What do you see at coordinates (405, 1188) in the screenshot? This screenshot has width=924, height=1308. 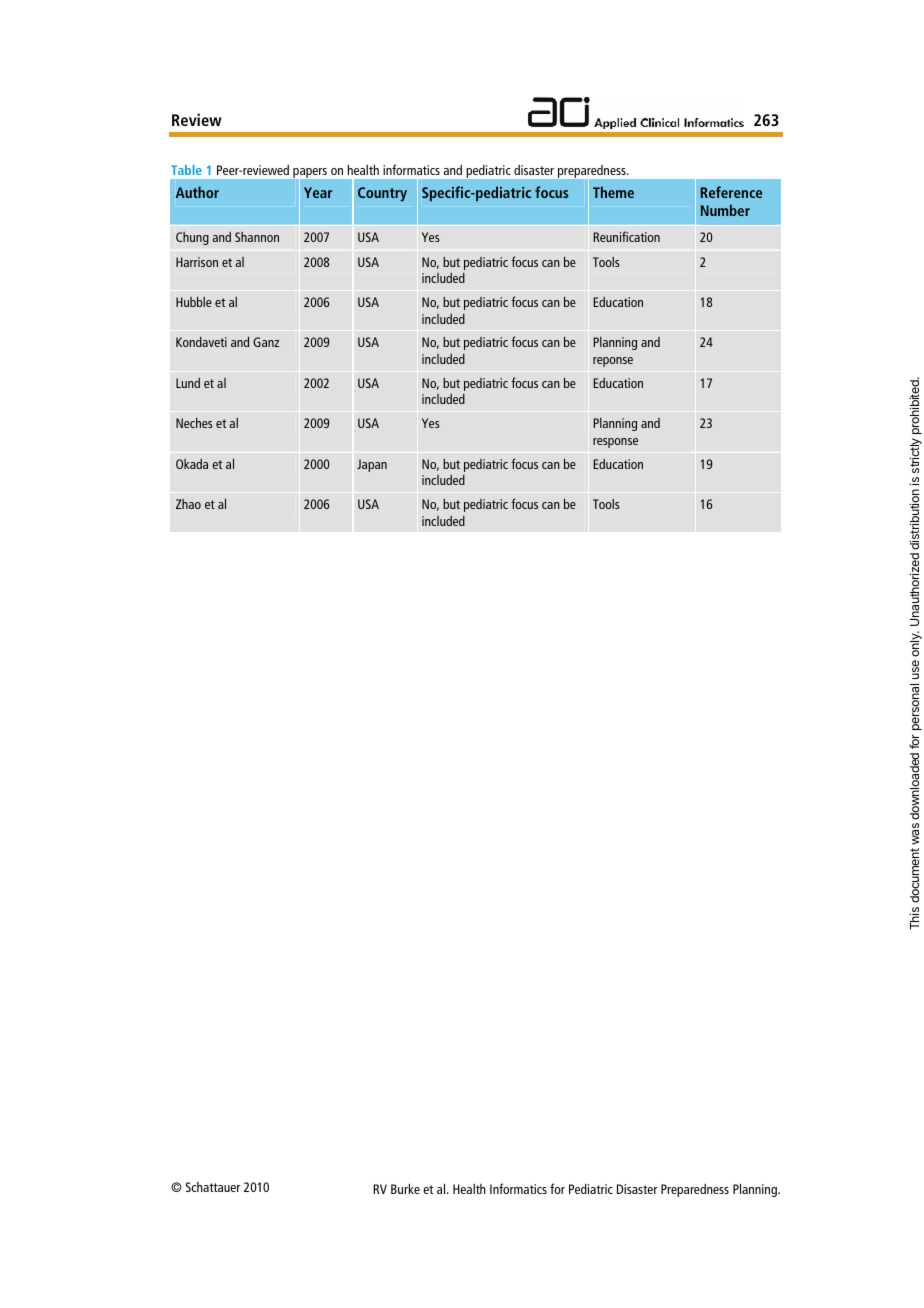 I see `Burke` at bounding box center [405, 1188].
